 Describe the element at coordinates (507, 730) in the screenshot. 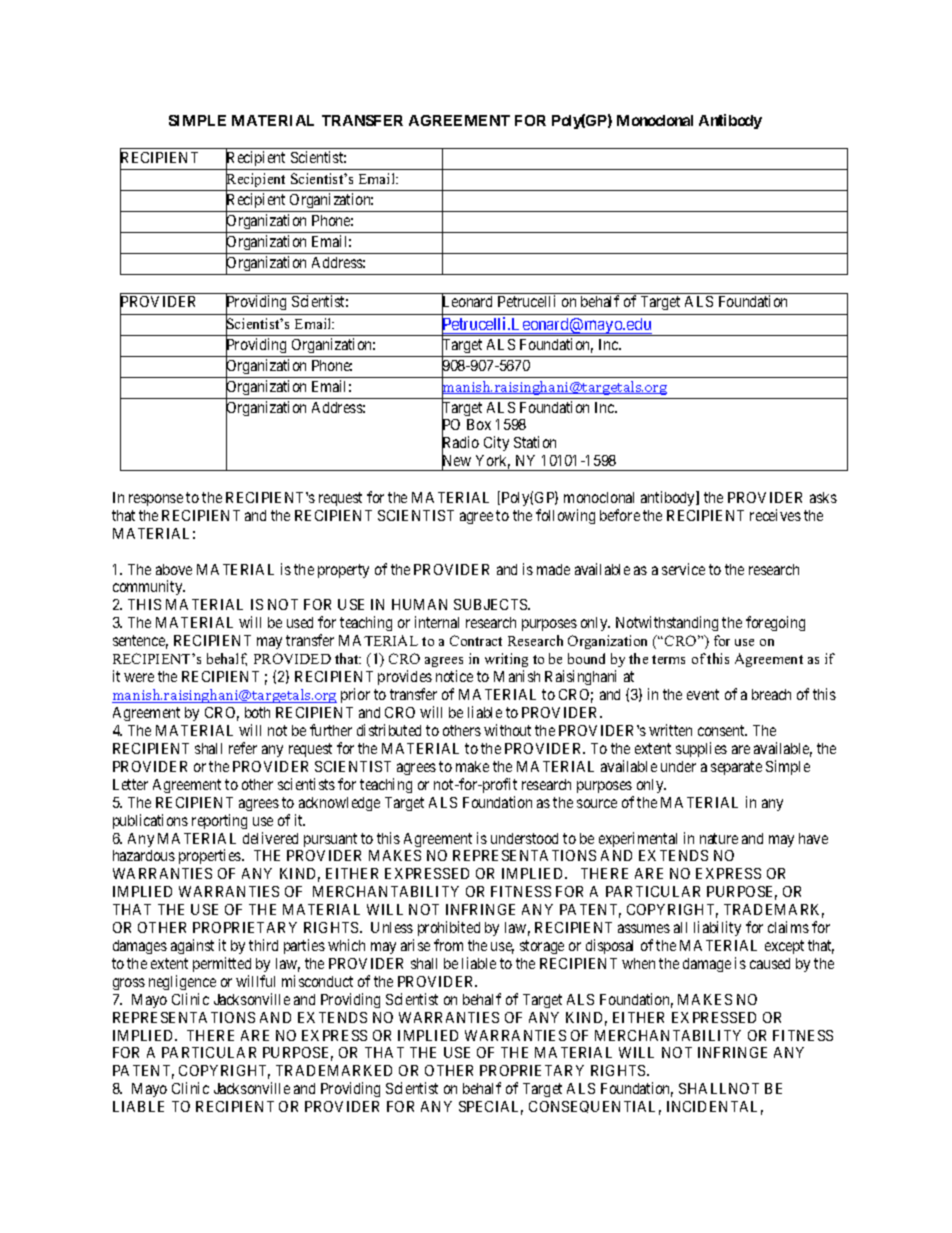

I see `without` at that location.
